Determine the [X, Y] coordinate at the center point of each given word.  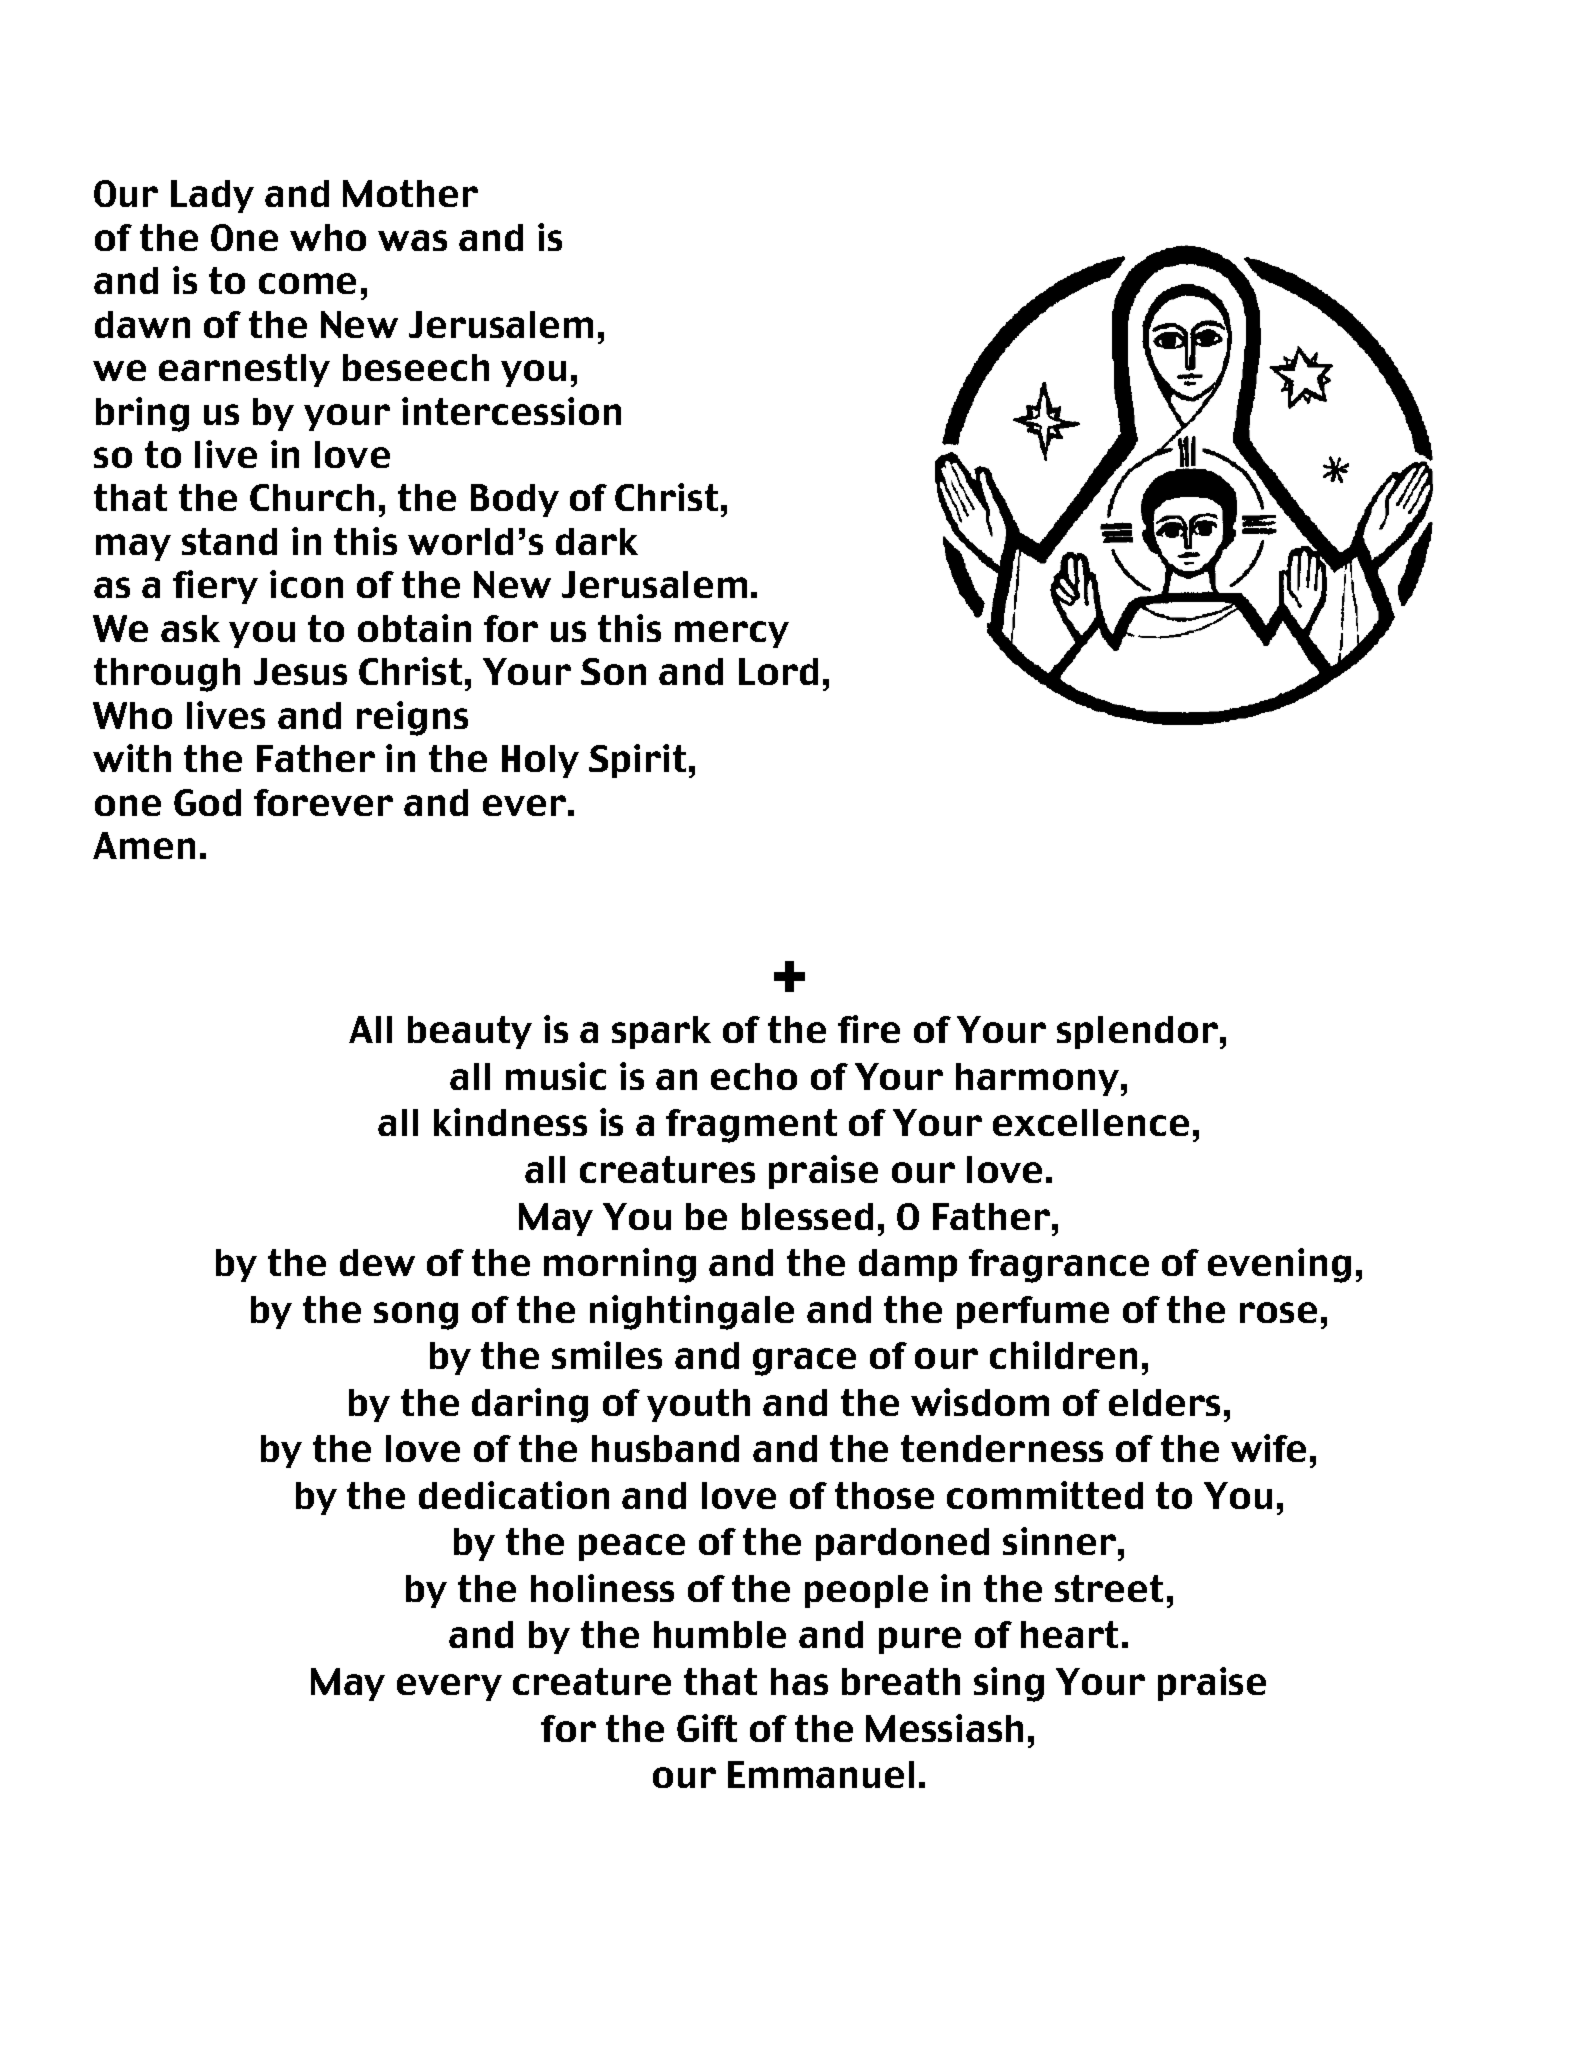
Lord [778, 671]
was [412, 240]
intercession [511, 411]
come [307, 283]
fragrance [1059, 1266]
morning [620, 1265]
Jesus [300, 671]
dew [377, 1262]
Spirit [637, 761]
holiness [602, 1588]
